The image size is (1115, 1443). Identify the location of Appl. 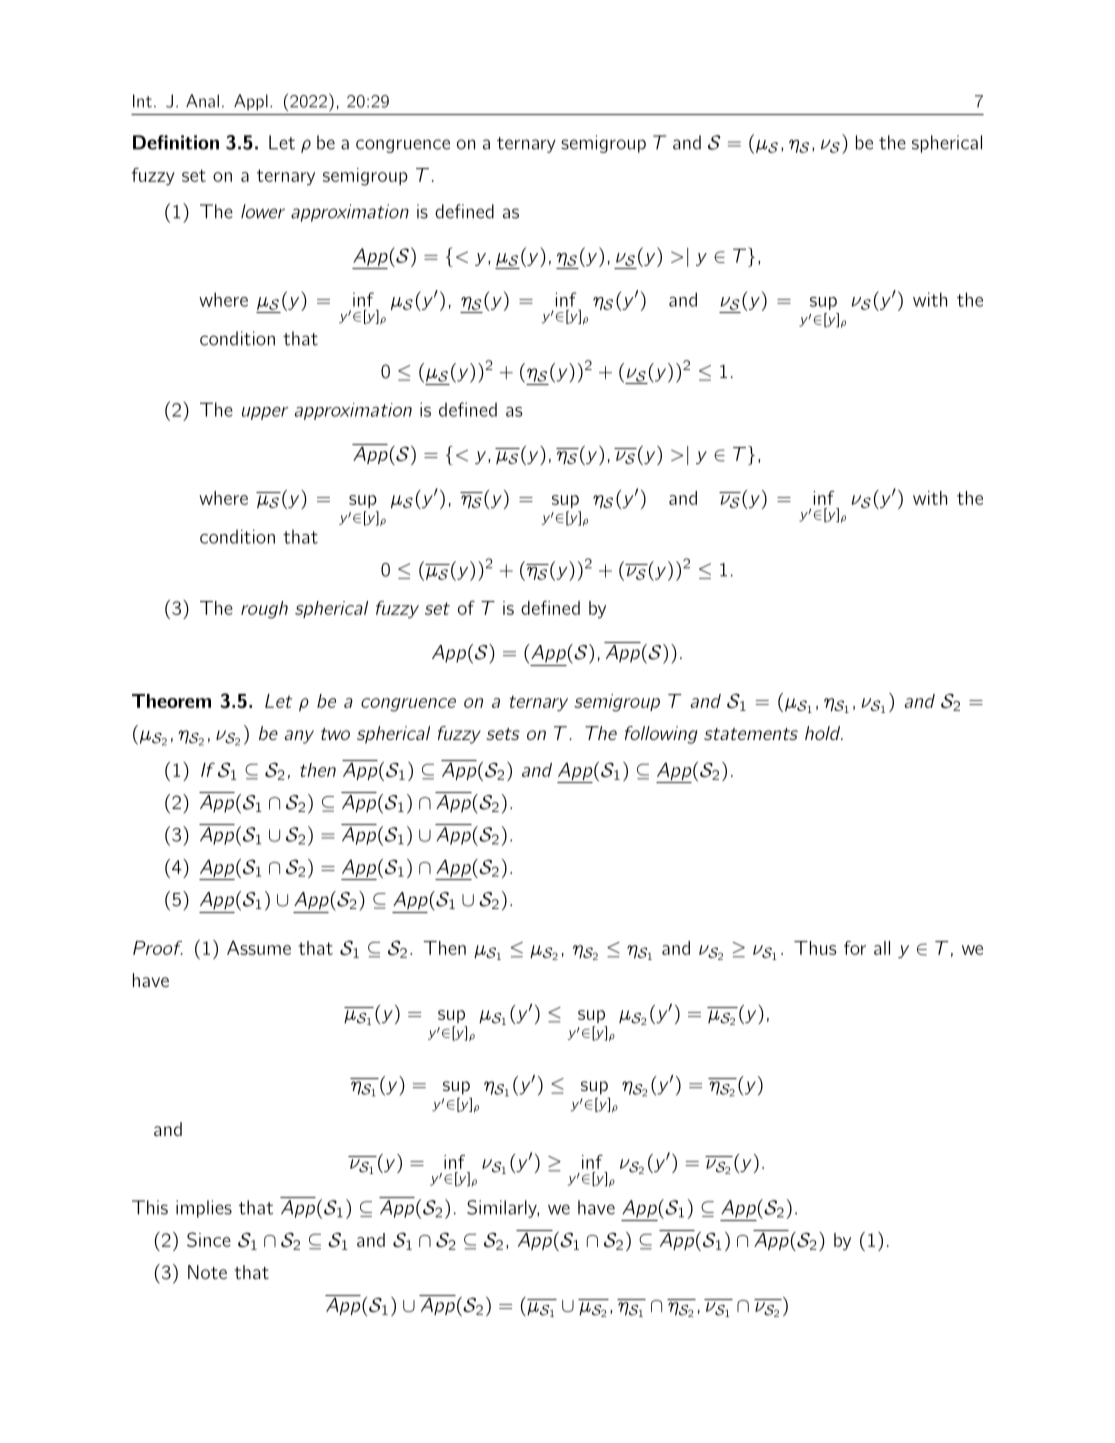
(251, 102).
